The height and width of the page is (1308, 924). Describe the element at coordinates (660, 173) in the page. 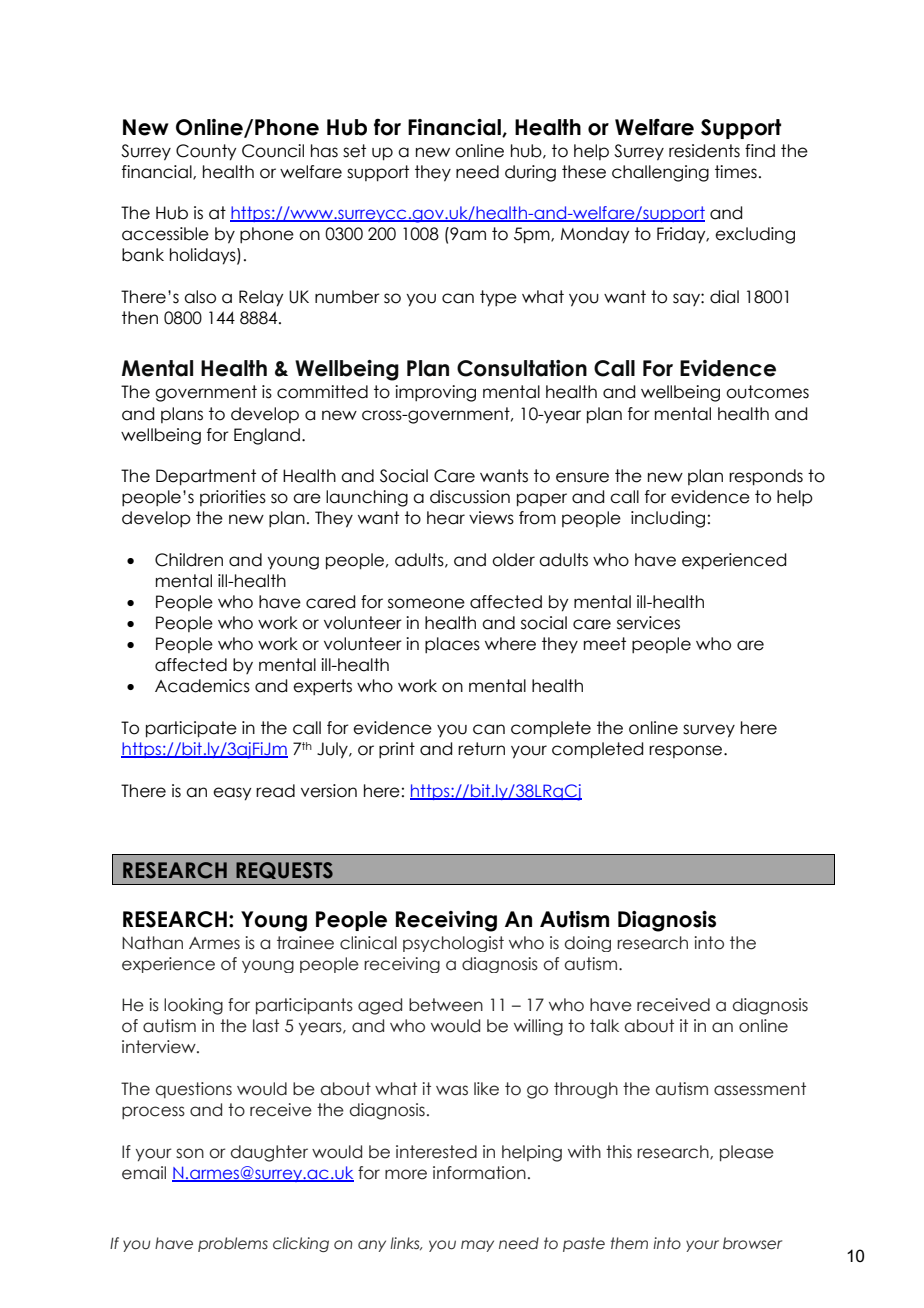

I see `challenging` at that location.
